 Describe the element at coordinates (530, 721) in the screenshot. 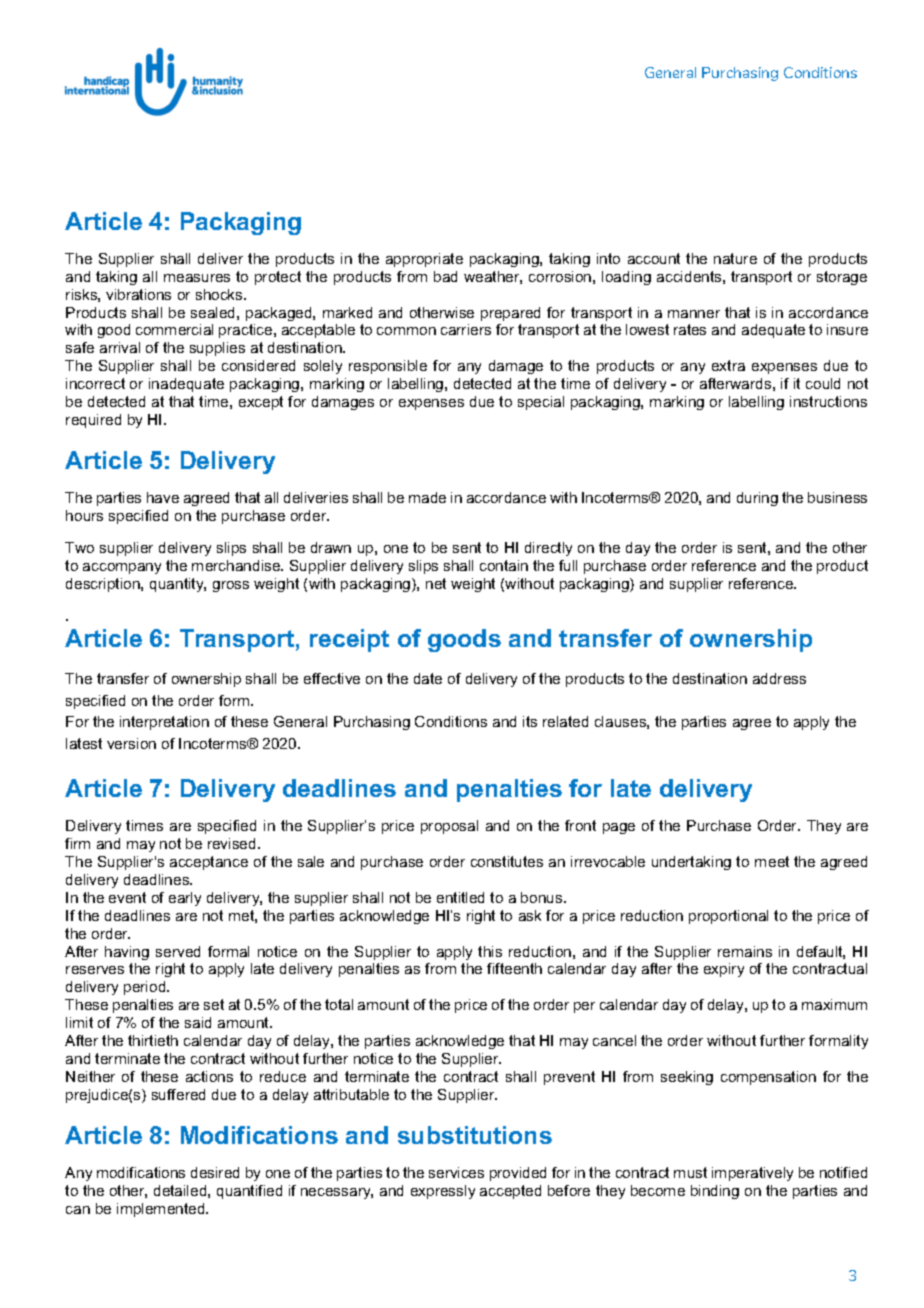

I see `its` at that location.
